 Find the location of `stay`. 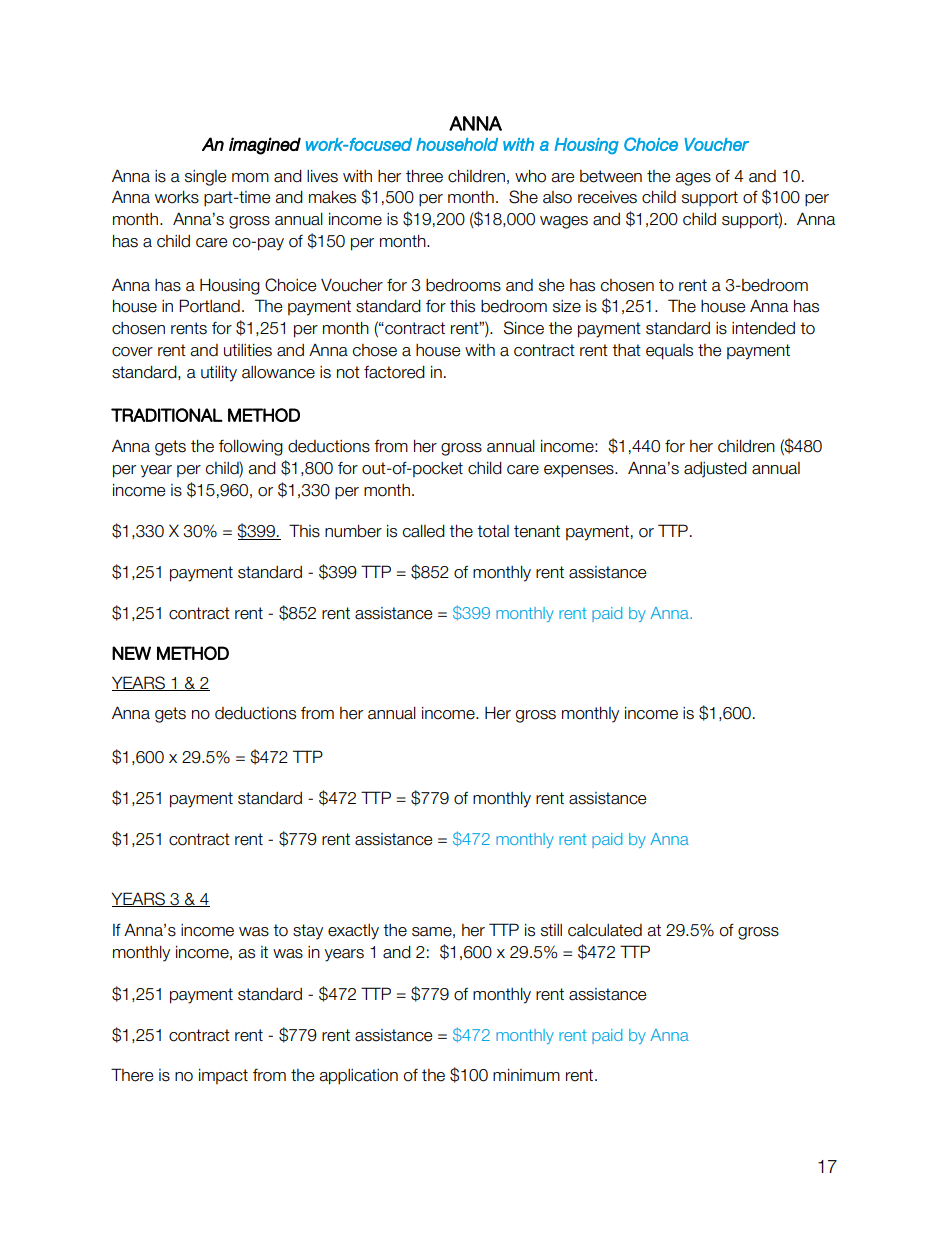

stay is located at coordinates (308, 932).
